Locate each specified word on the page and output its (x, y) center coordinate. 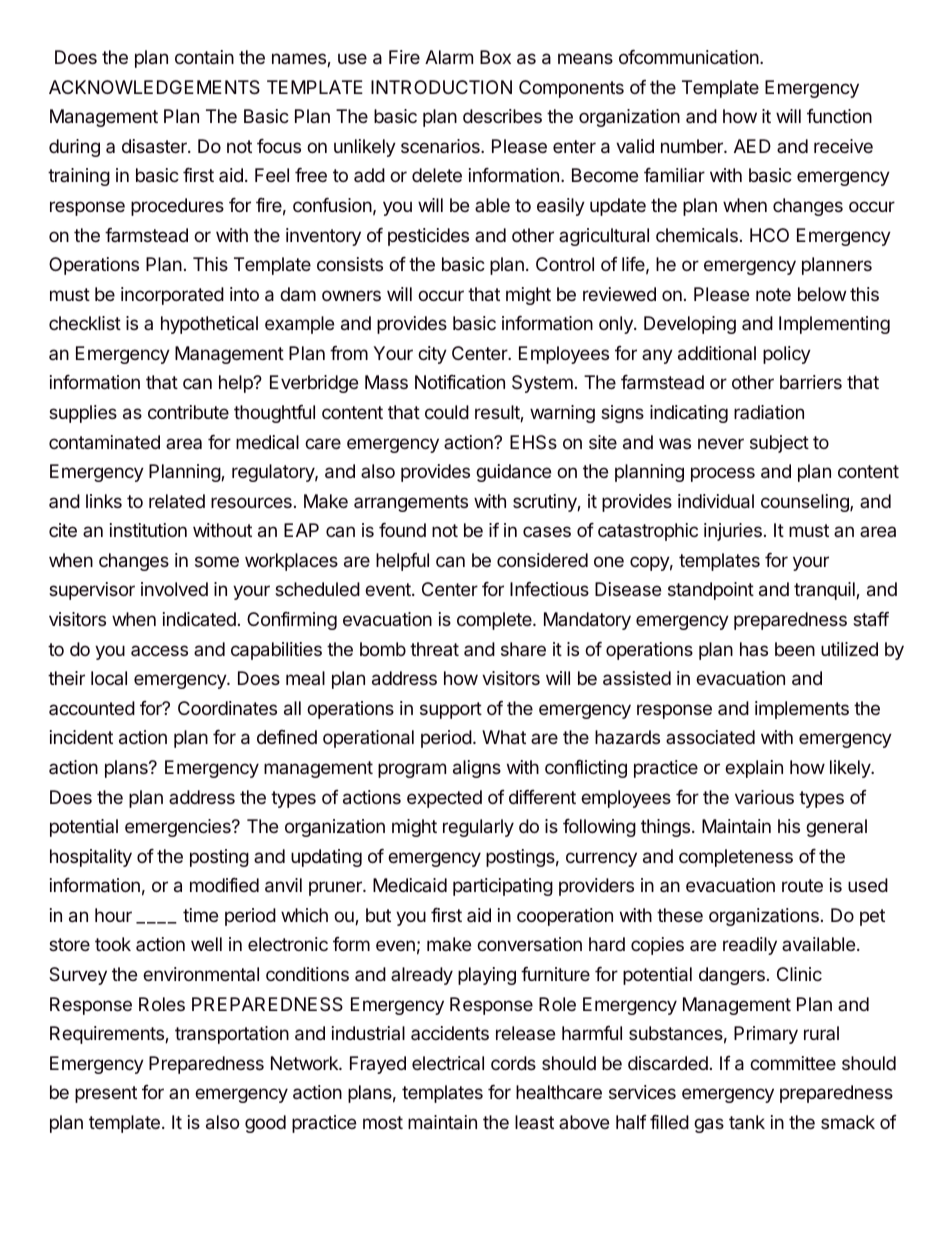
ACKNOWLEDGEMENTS (154, 87)
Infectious (549, 589)
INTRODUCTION (441, 87)
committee (793, 1063)
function (839, 116)
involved (174, 589)
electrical (448, 1063)
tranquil (825, 591)
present (106, 1094)
